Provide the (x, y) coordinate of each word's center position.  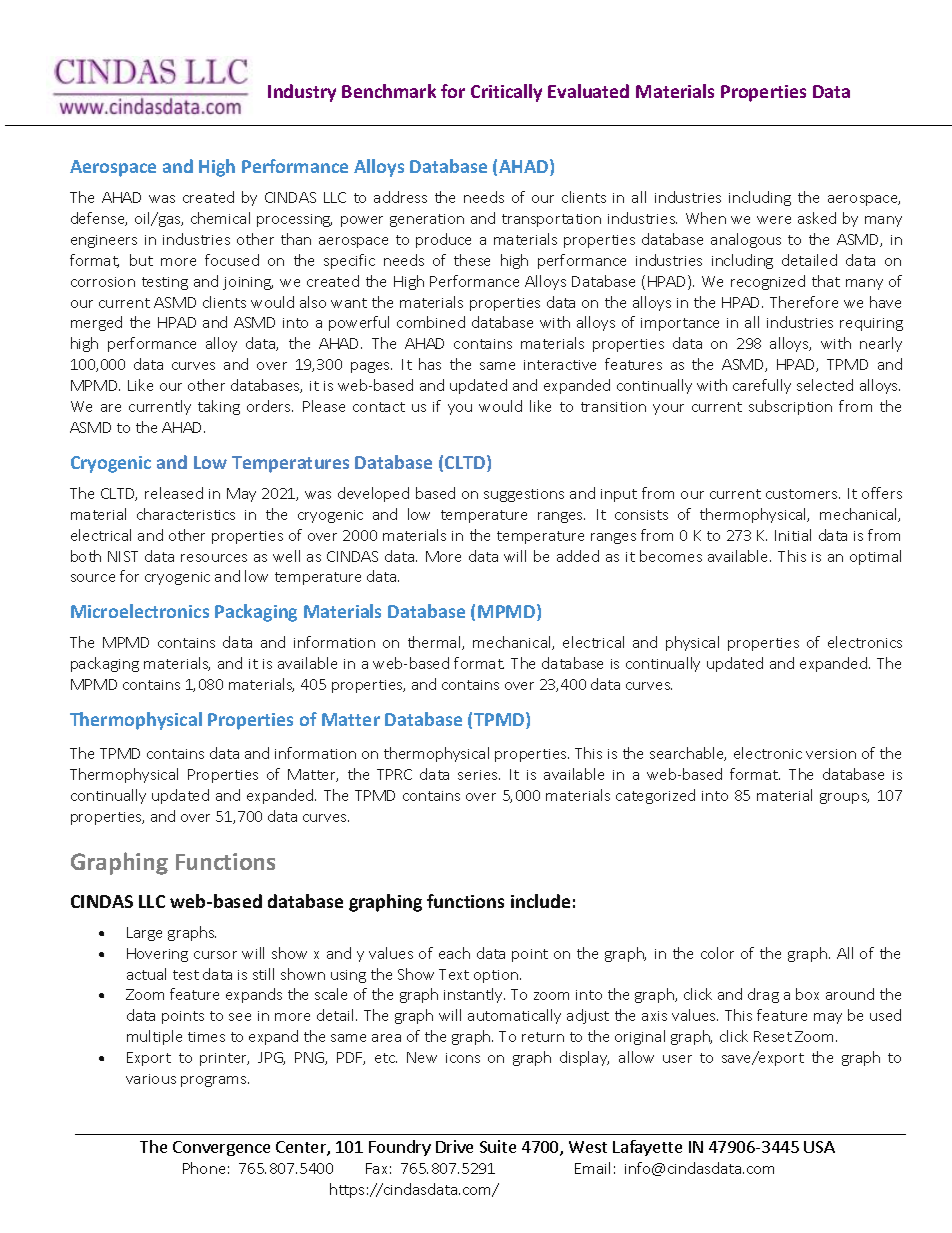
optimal (875, 557)
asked (817, 218)
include (540, 901)
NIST (123, 556)
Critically (506, 93)
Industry (302, 93)
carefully (762, 386)
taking (219, 407)
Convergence (221, 1148)
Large (144, 934)
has (430, 364)
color (717, 953)
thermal (435, 643)
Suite (498, 1146)
